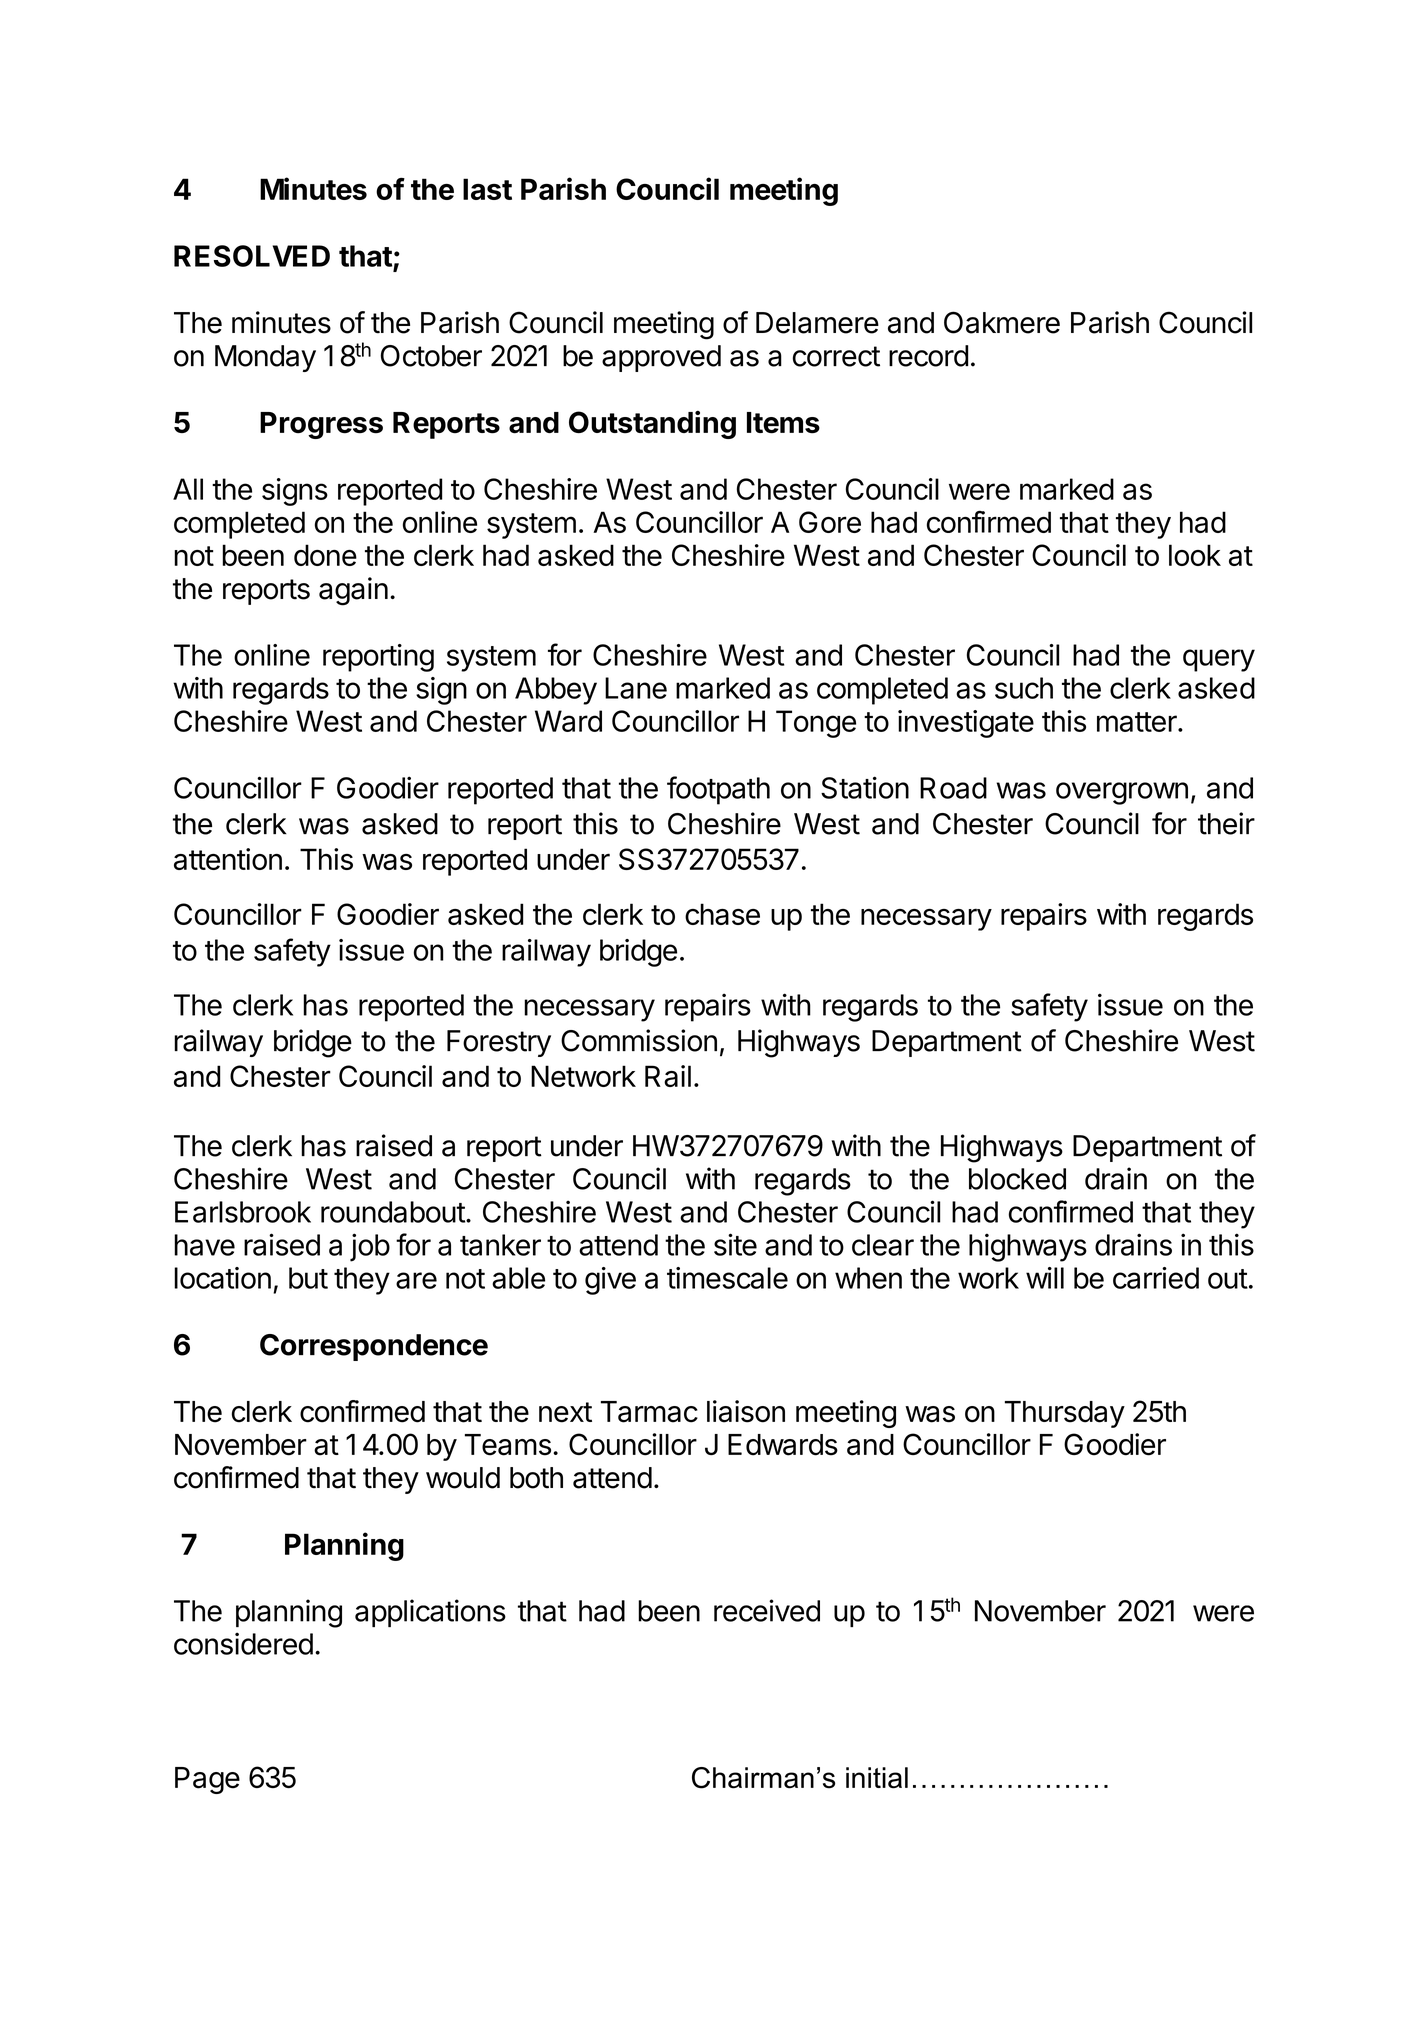  Describe the element at coordinates (228, 859) in the screenshot. I see `attention` at that location.
